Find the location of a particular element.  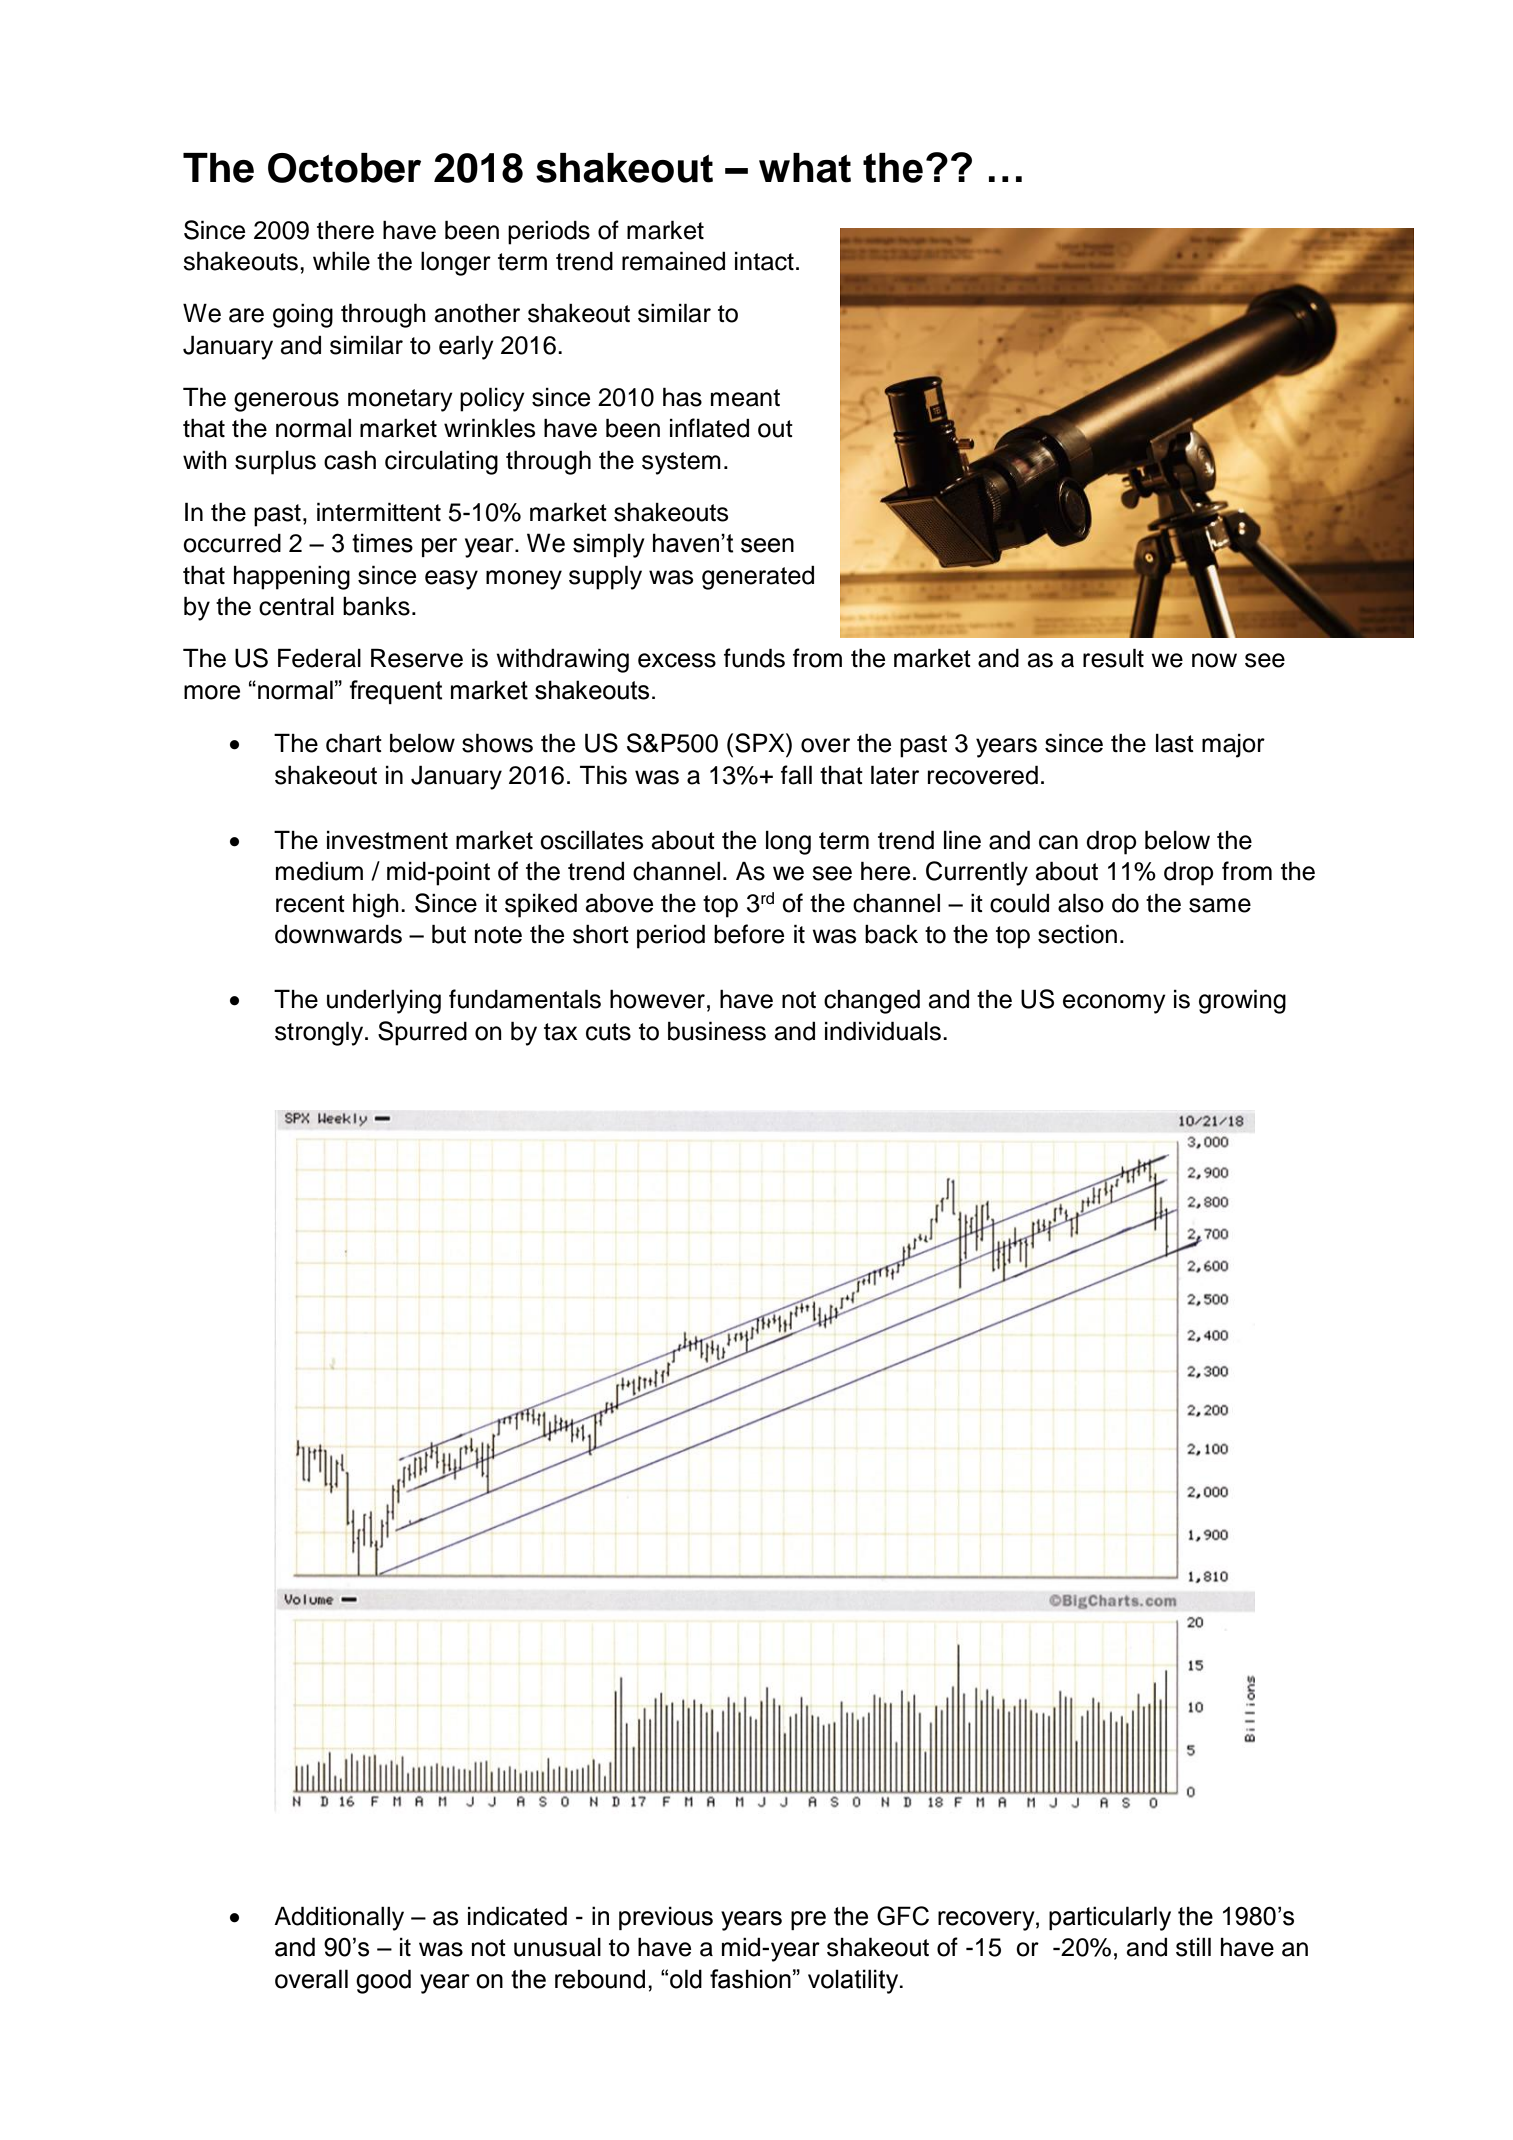

last is located at coordinates (1175, 743).
